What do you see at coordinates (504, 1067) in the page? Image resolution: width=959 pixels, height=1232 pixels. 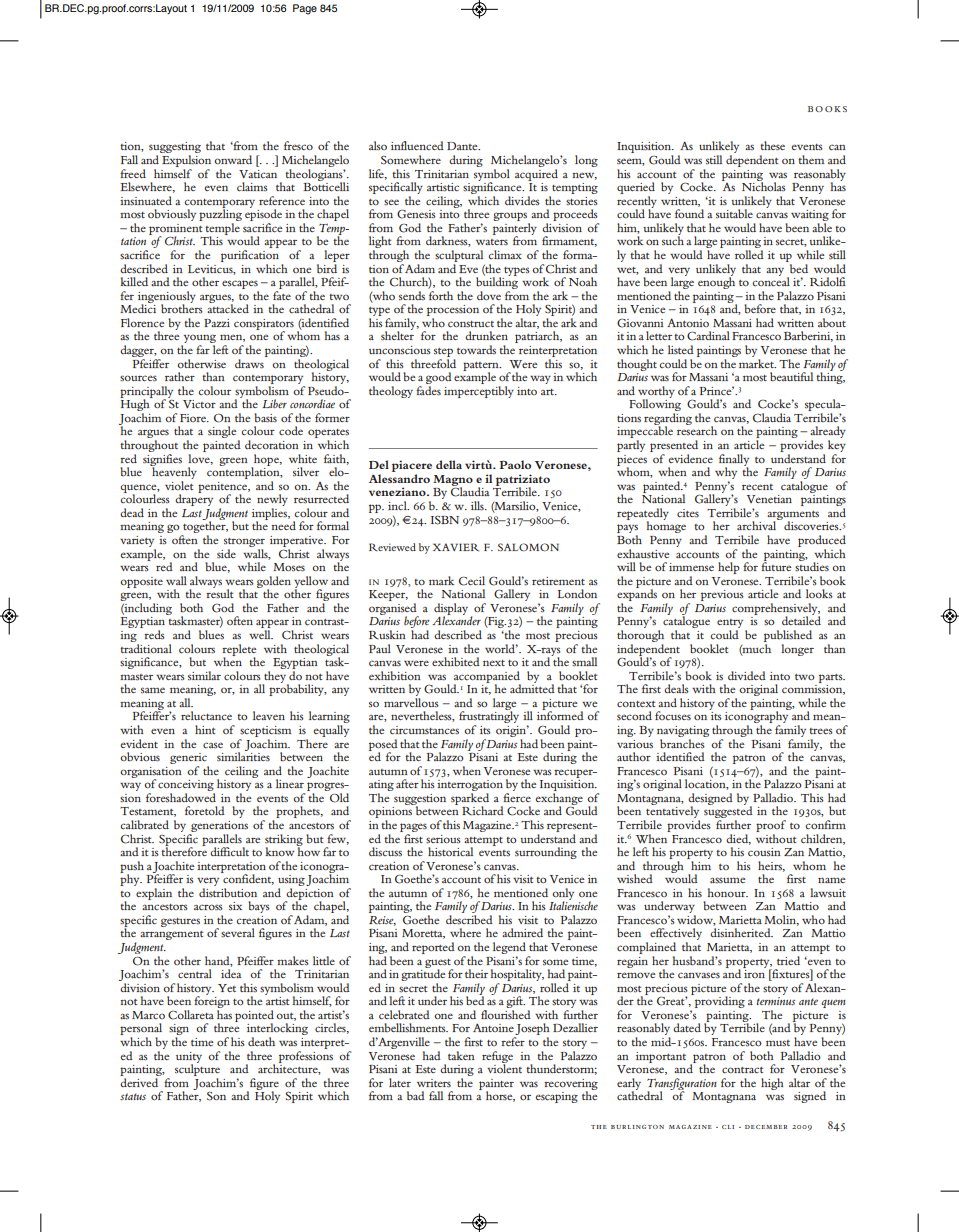 I see `violent` at bounding box center [504, 1067].
